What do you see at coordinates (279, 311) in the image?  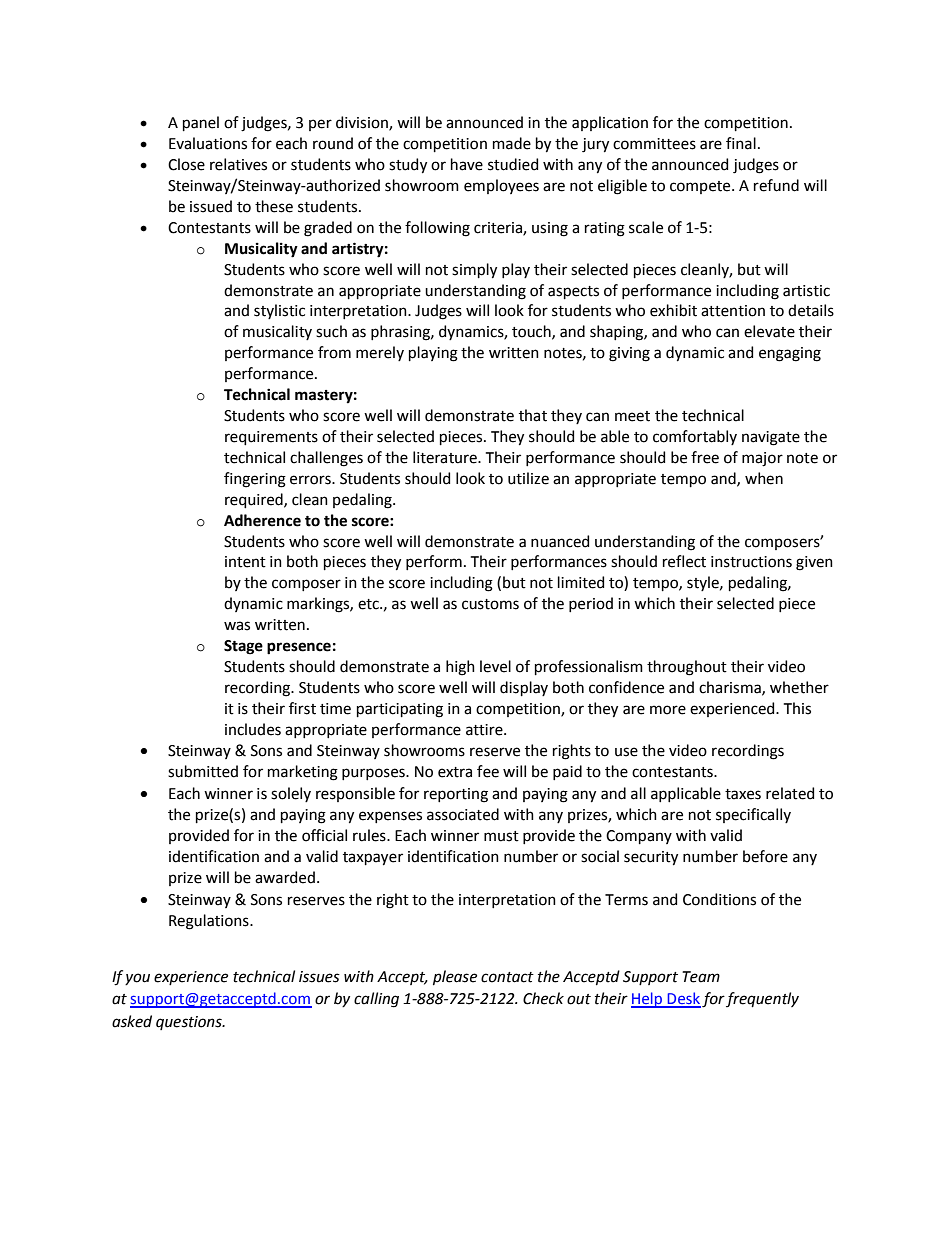 I see `stylistic` at bounding box center [279, 311].
